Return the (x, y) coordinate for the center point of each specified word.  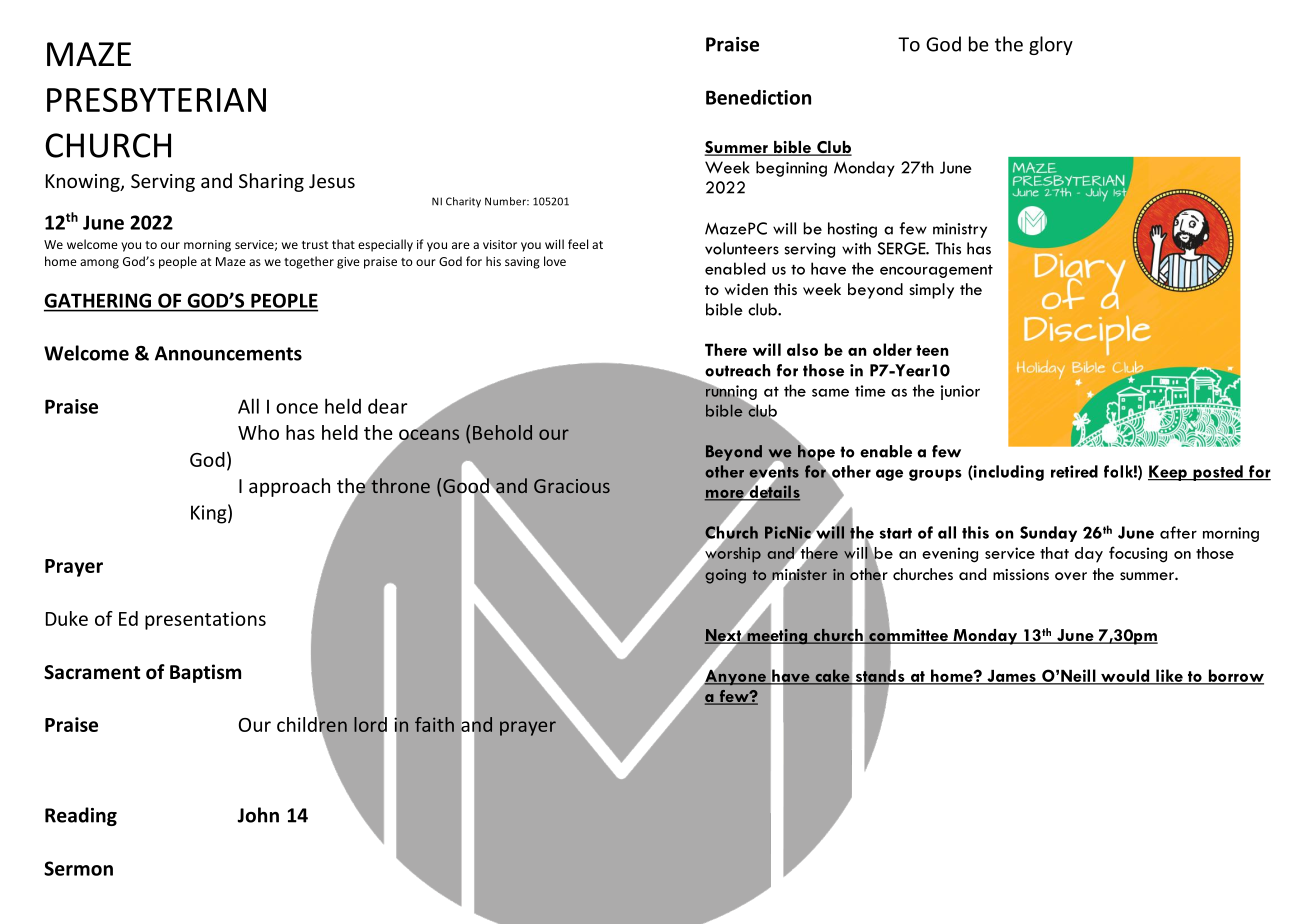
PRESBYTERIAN (156, 100)
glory (1051, 45)
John (258, 815)
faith (434, 724)
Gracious (572, 486)
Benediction (758, 97)
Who (258, 432)
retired (1074, 471)
